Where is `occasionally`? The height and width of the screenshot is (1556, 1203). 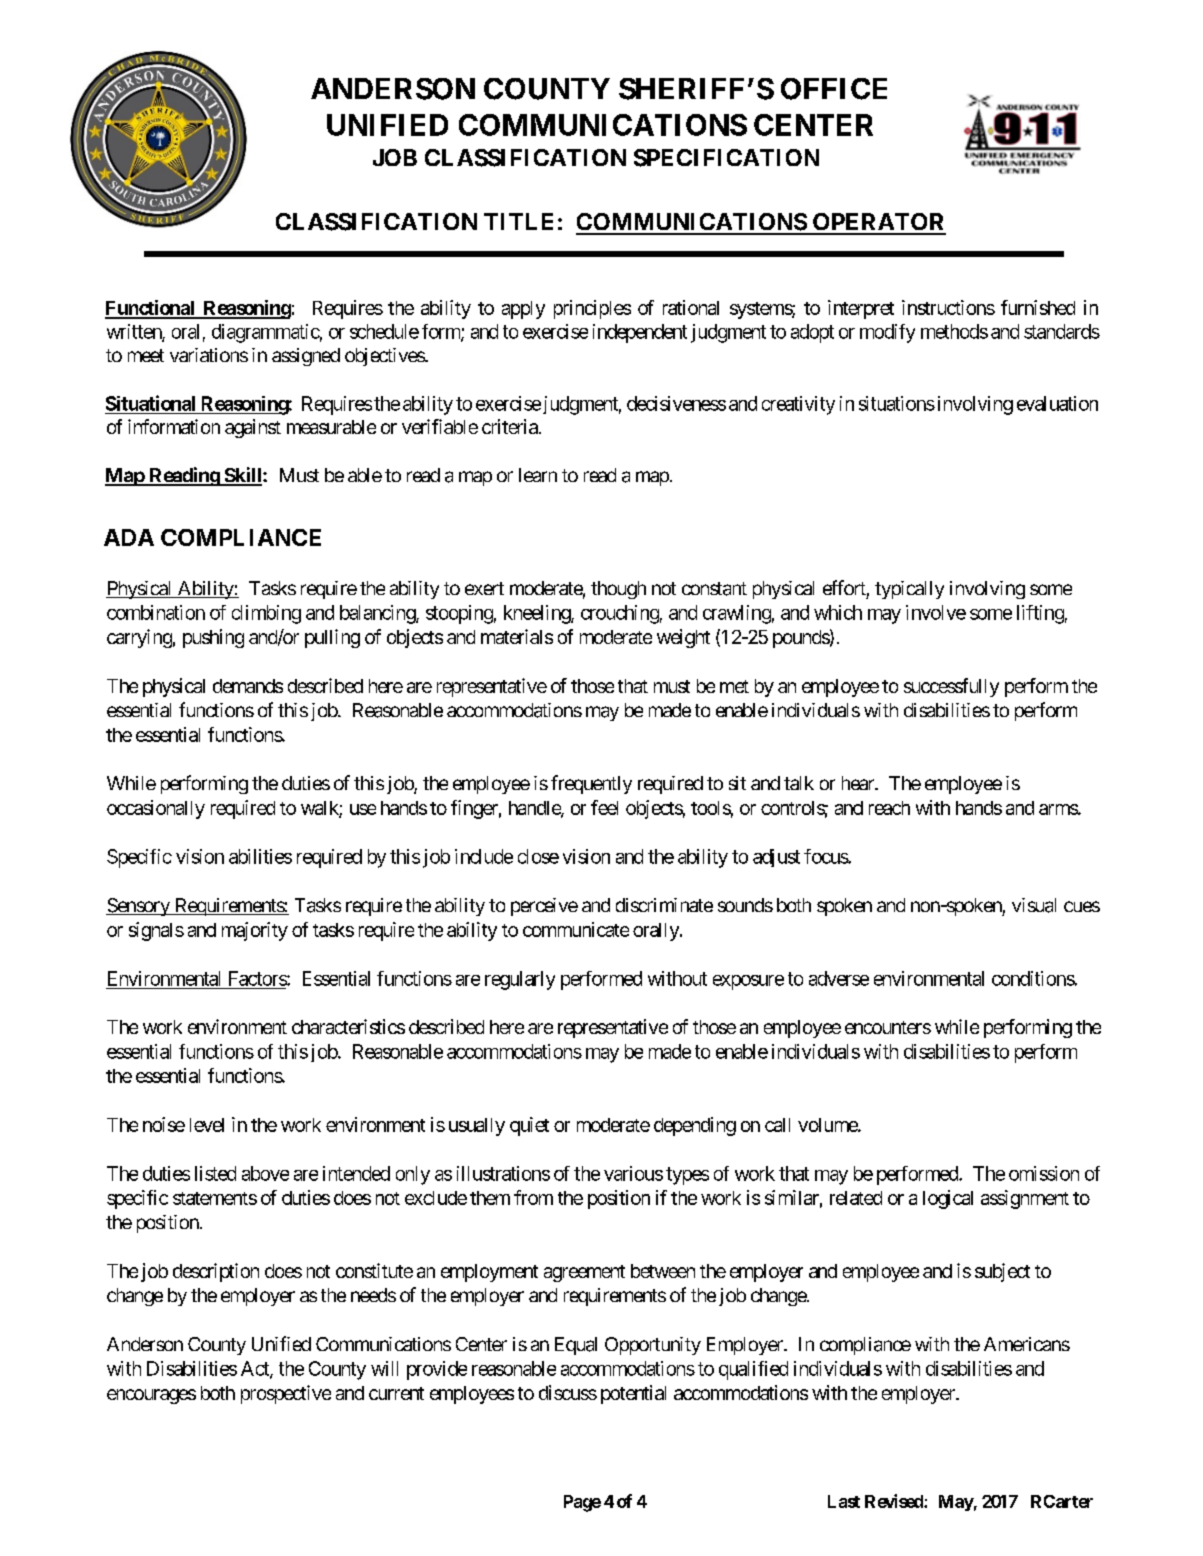 occasionally is located at coordinates (156, 809).
